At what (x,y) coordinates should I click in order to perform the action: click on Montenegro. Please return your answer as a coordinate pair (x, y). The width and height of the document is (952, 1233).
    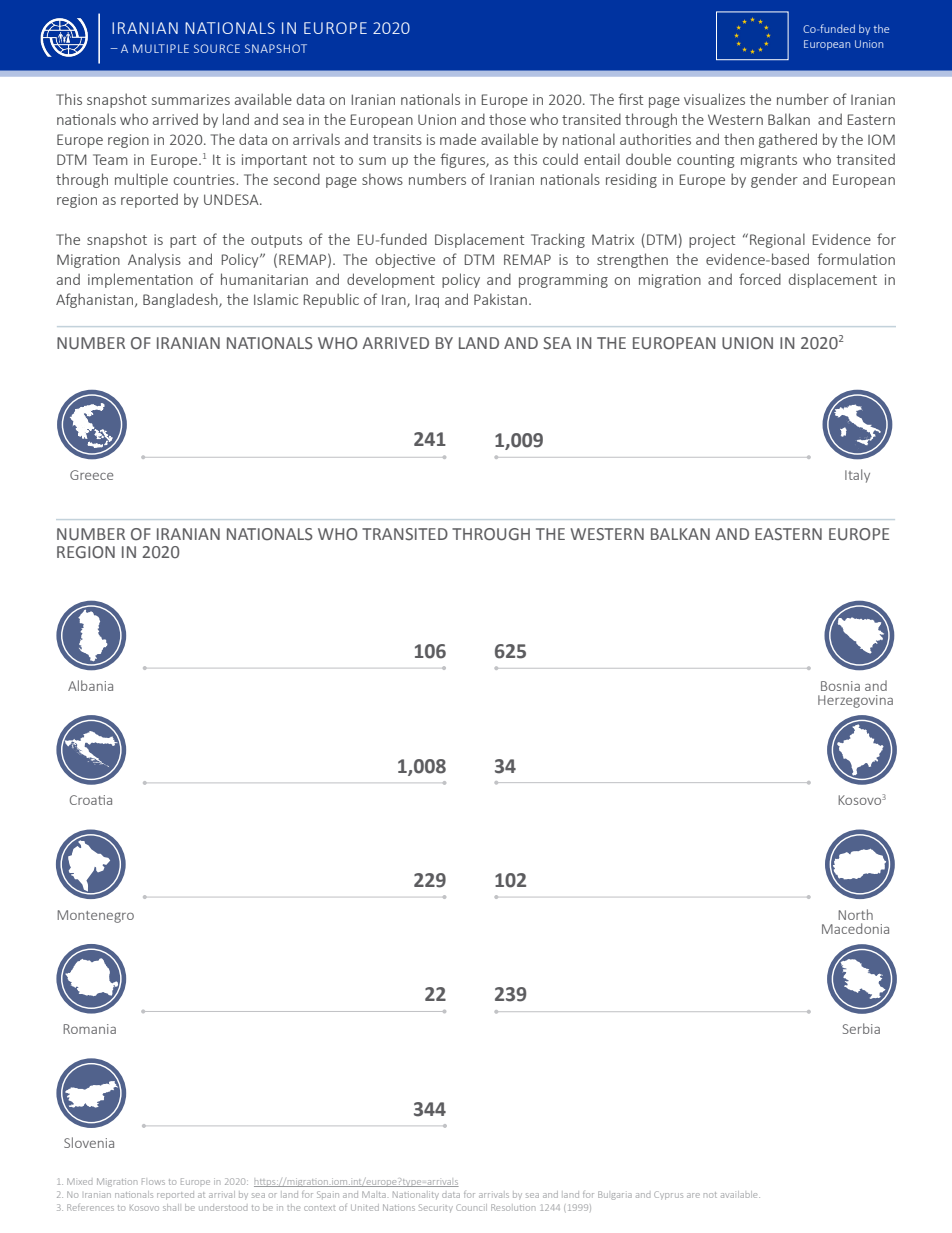
    Looking at the image, I should click on (95, 916).
